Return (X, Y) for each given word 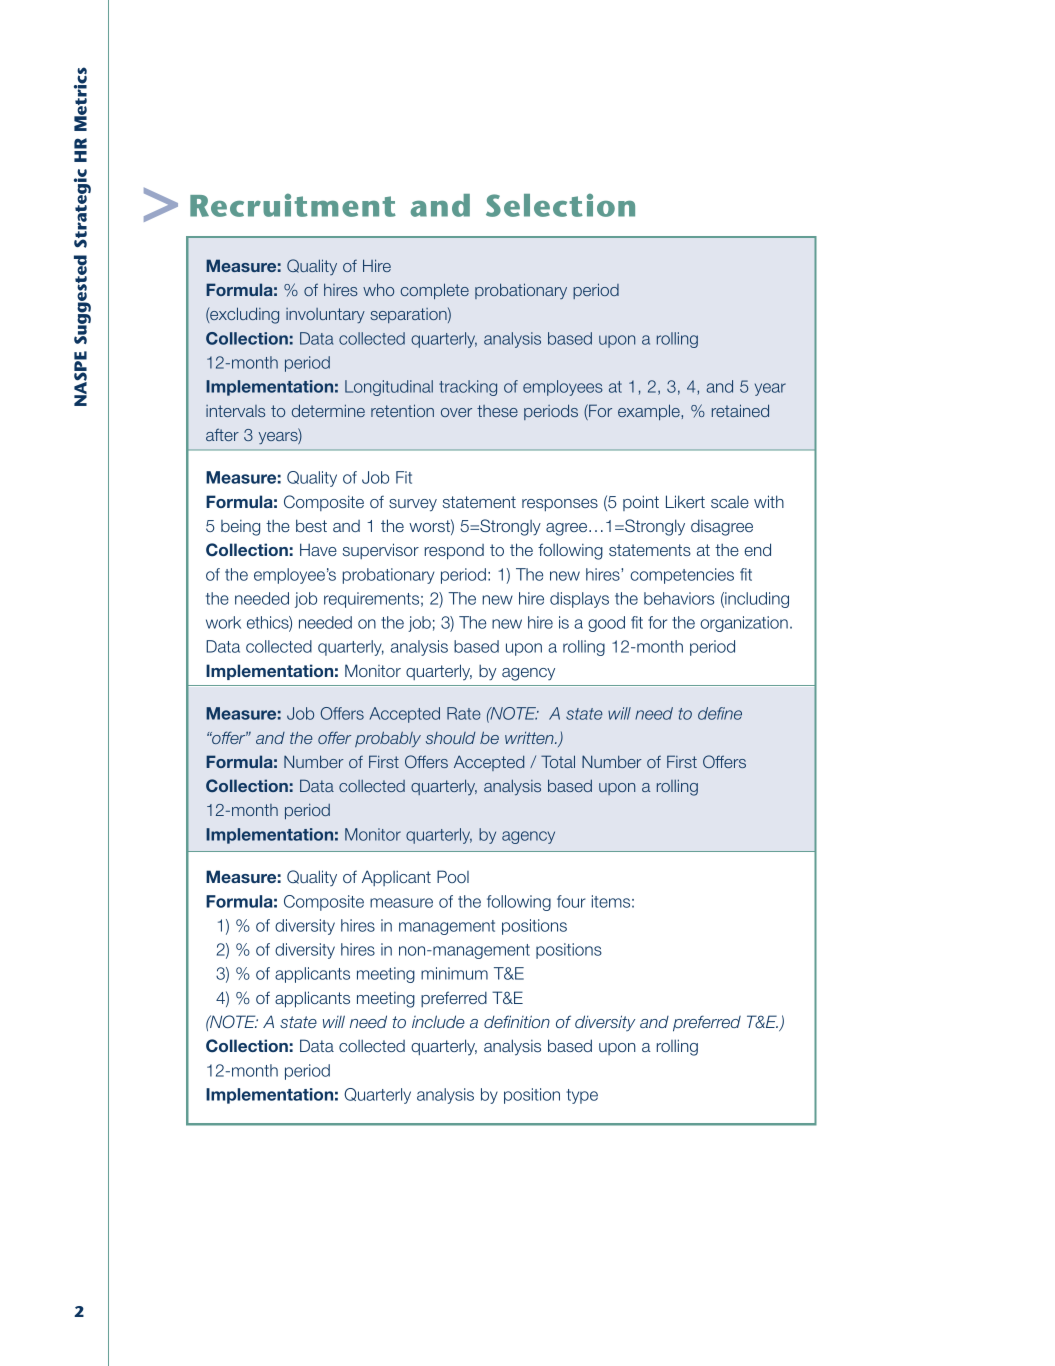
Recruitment (293, 205)
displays (579, 600)
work (223, 622)
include (438, 1021)
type (582, 1096)
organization (744, 624)
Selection (560, 205)
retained (740, 410)
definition (517, 1021)
